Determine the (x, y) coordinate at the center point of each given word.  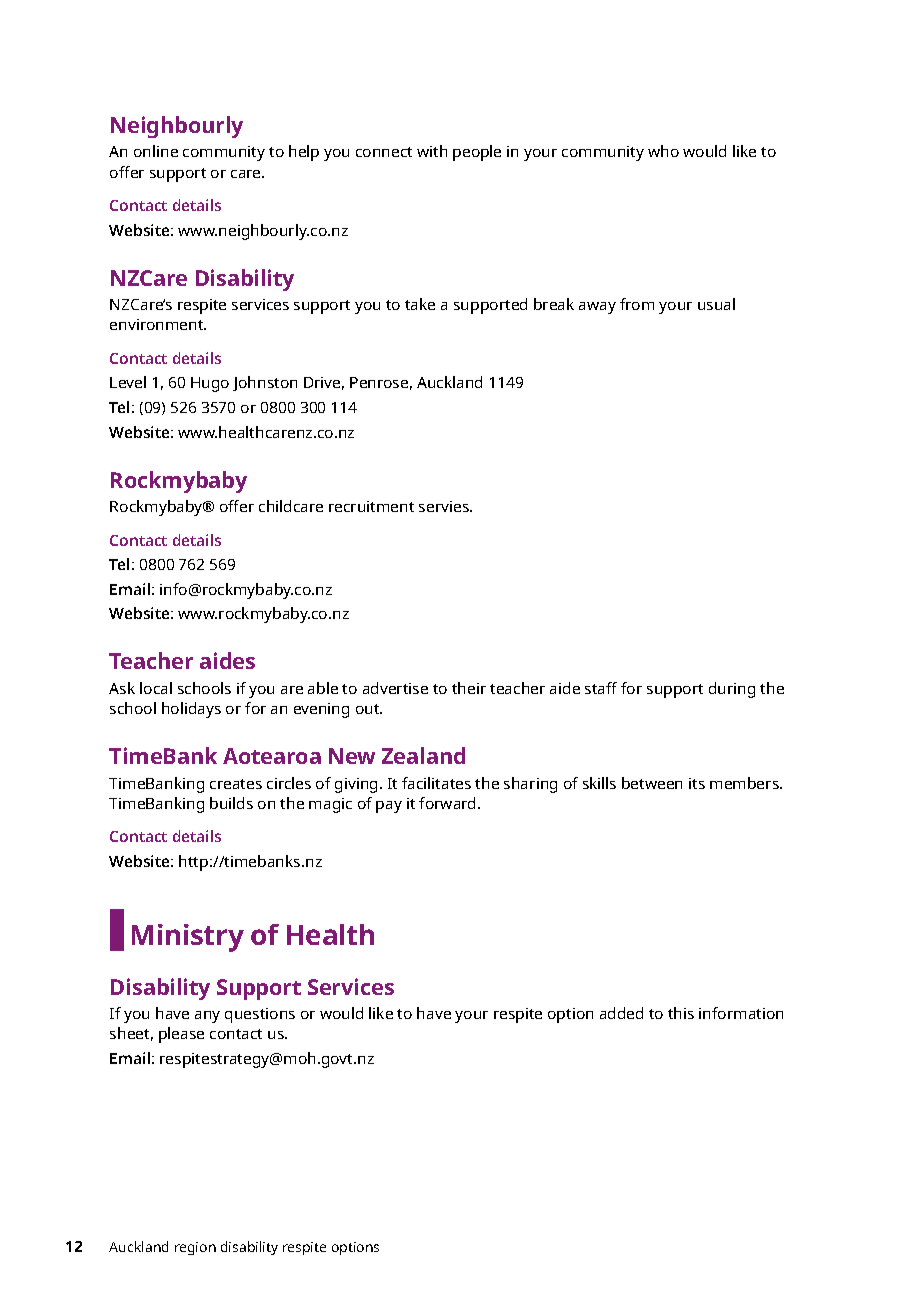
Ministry (188, 938)
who (663, 151)
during (732, 690)
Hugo (210, 384)
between (652, 783)
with (432, 151)
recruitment (371, 506)
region (195, 1248)
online (156, 151)
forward (449, 803)
